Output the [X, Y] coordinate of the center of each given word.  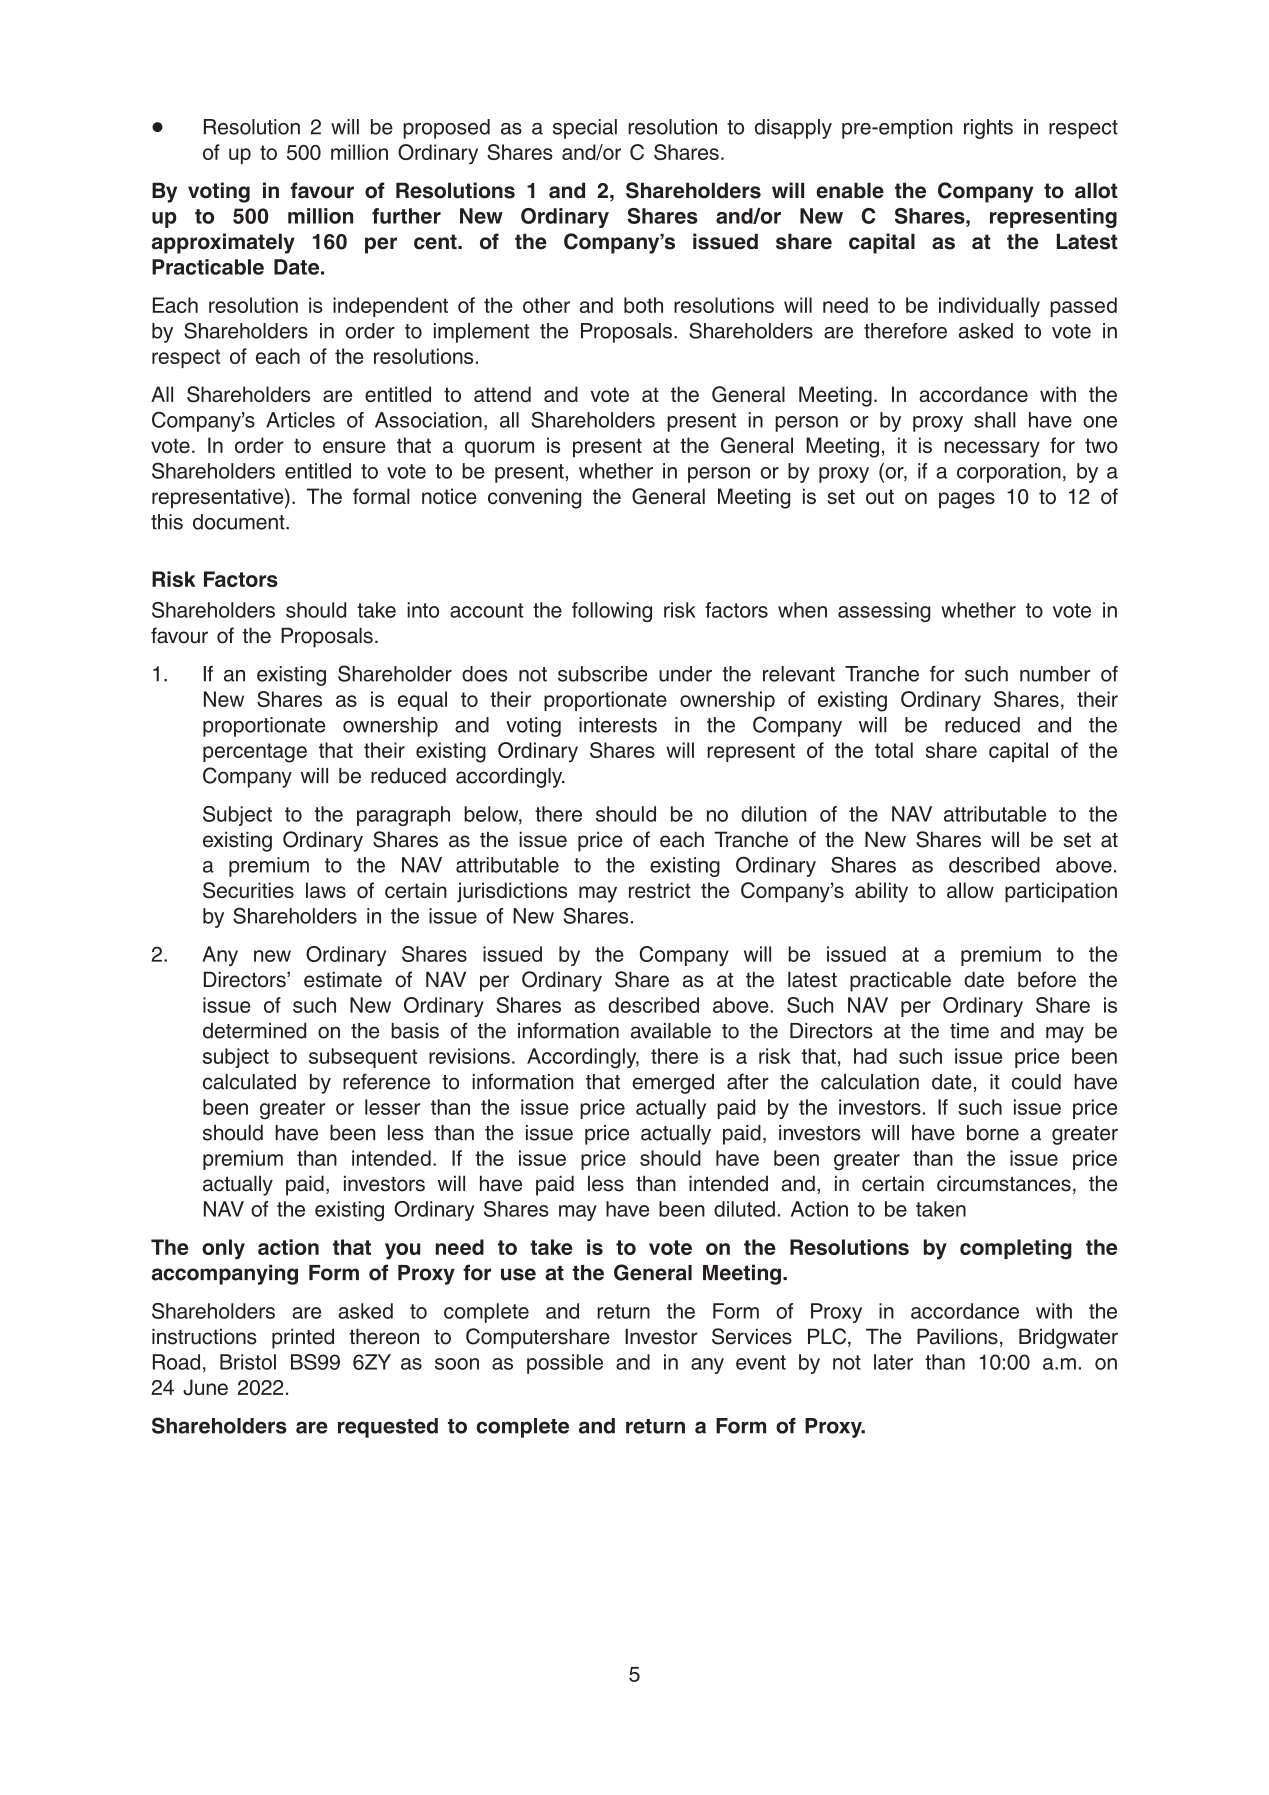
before [1047, 979]
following [612, 612]
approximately [223, 243]
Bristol [248, 1362]
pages [967, 500]
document [240, 522]
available [671, 1031]
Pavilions [957, 1336]
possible [565, 1364]
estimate [343, 979]
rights [988, 129]
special [585, 129]
